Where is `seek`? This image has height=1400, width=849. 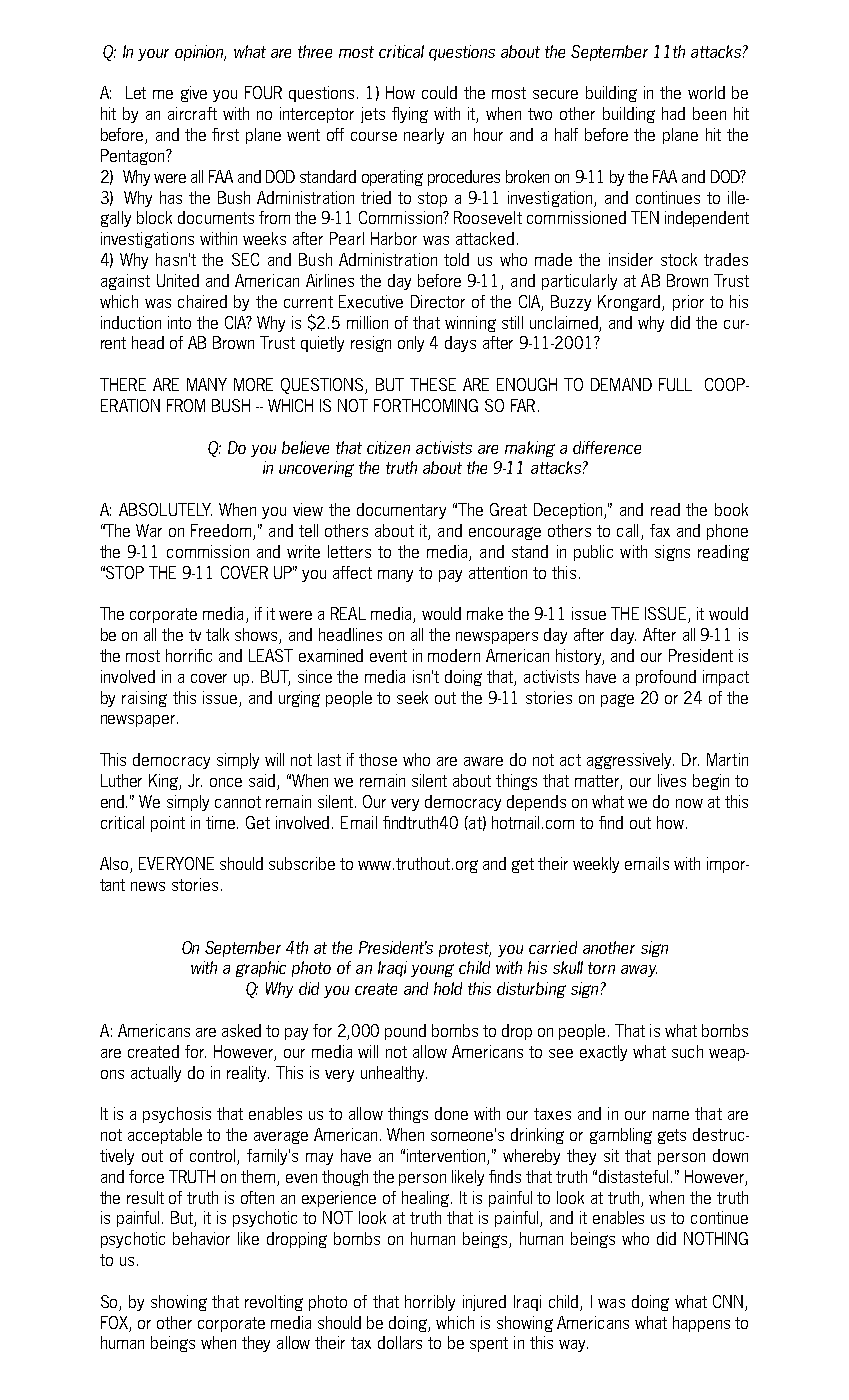 seek is located at coordinates (412, 697).
